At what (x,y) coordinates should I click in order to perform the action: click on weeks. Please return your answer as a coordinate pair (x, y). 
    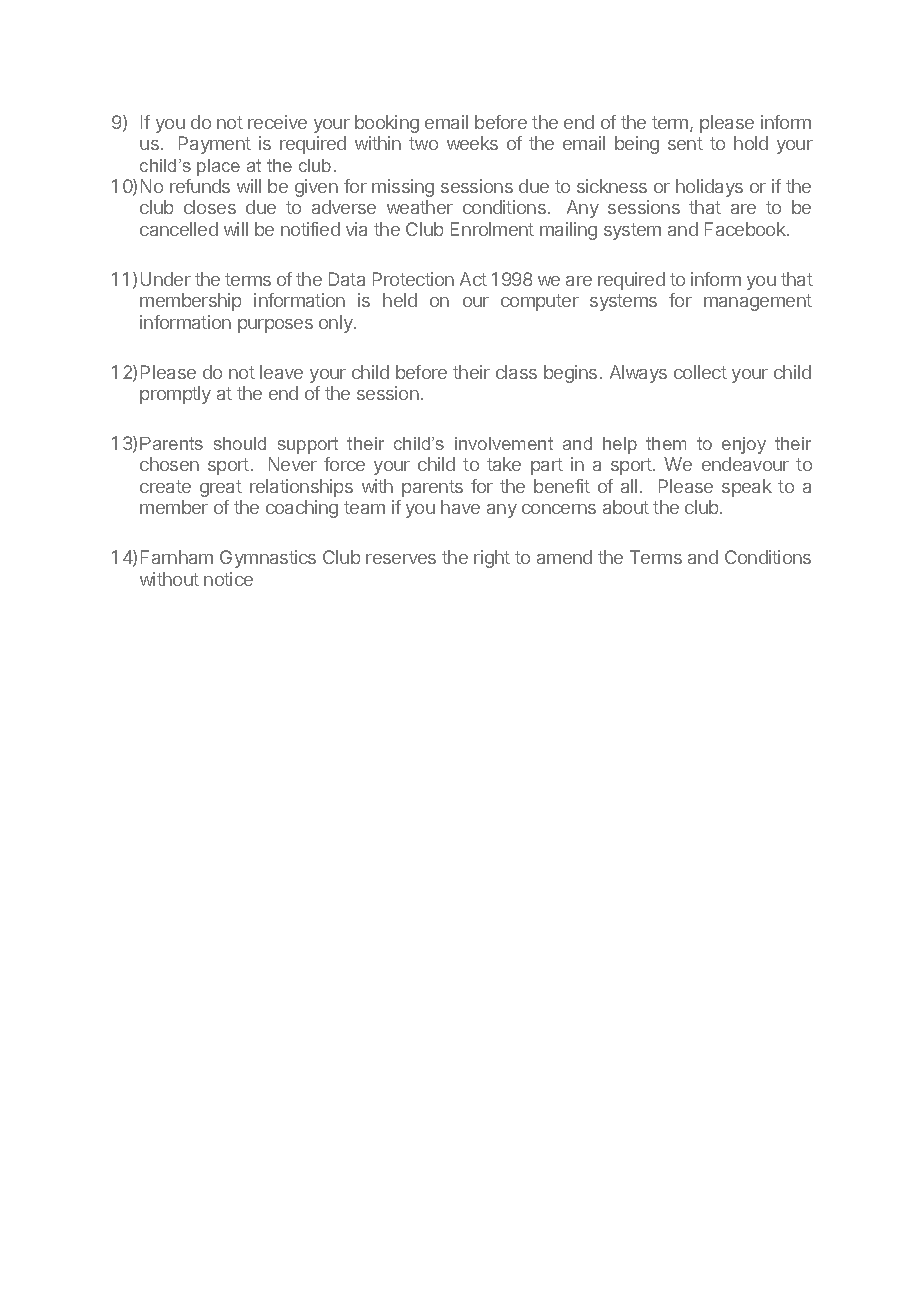
    Looking at the image, I should click on (472, 143).
